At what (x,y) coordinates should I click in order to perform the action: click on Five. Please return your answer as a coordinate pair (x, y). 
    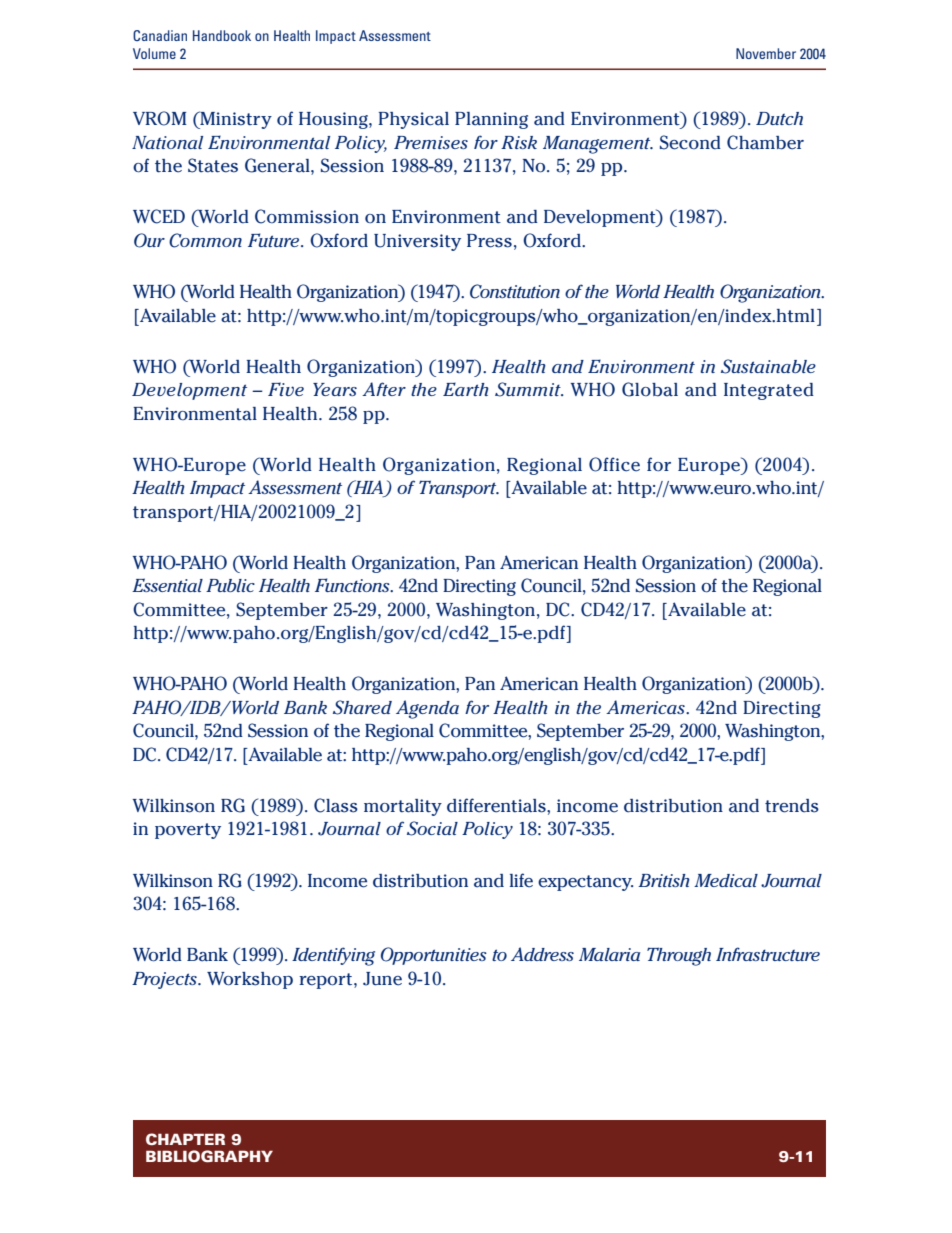
    Looking at the image, I should click on (286, 389).
